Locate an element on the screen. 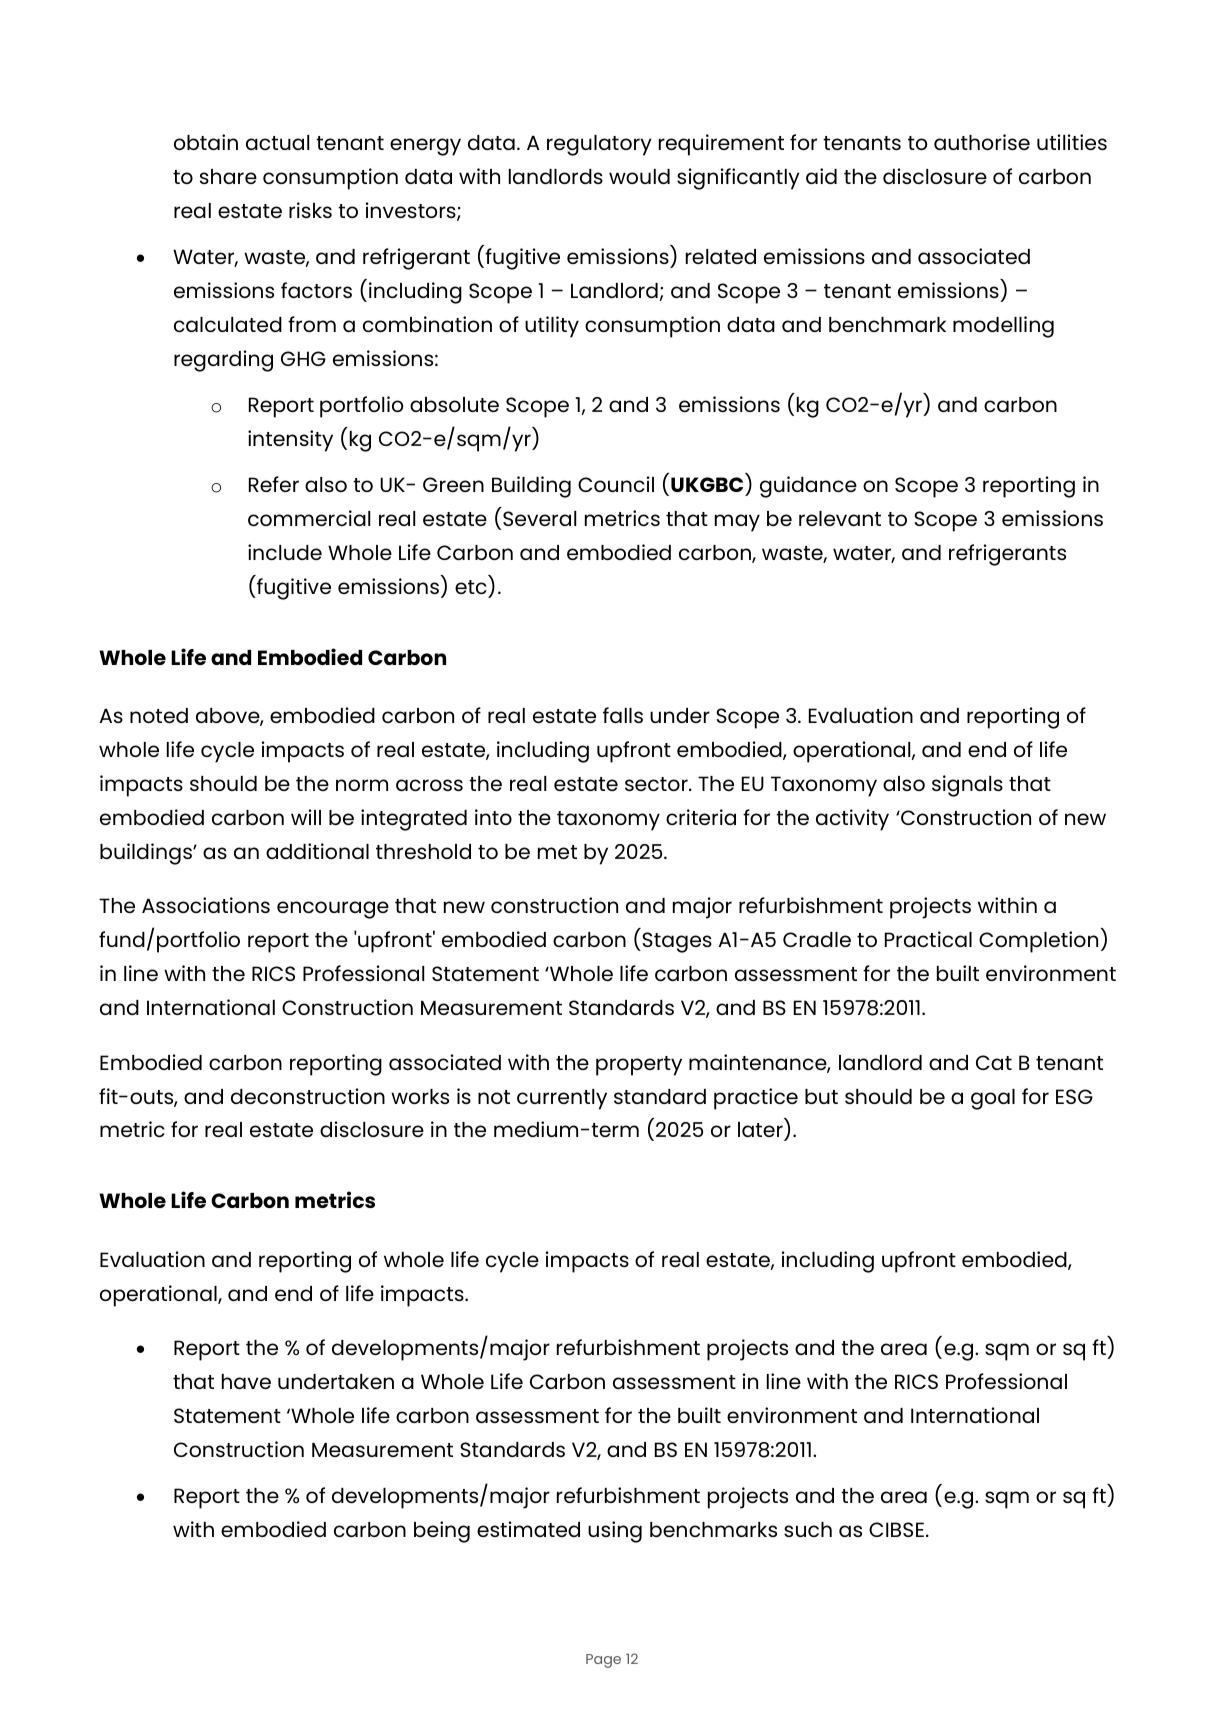 Image resolution: width=1224 pixels, height=1730 pixels. would is located at coordinates (639, 176).
